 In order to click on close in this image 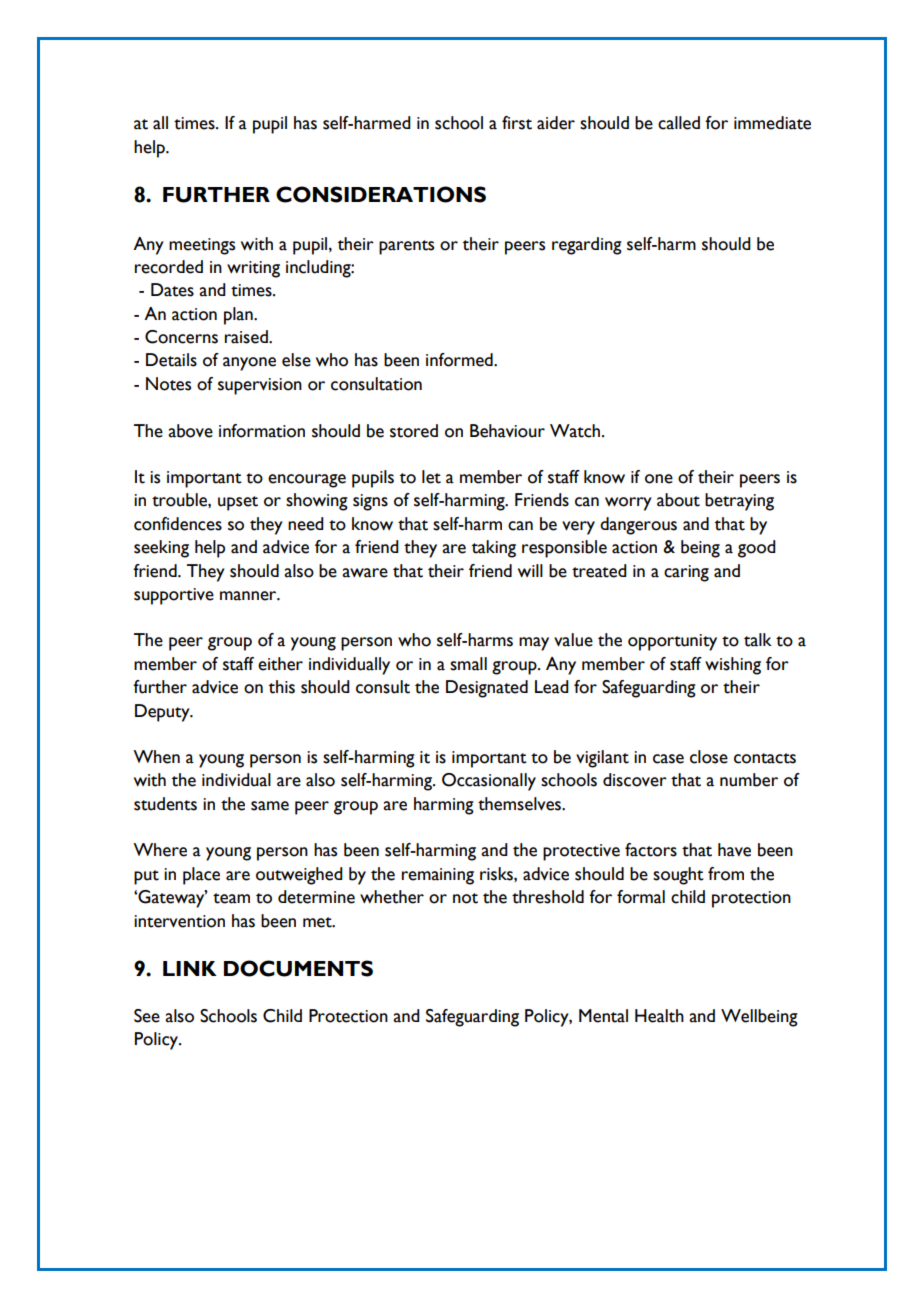, I will do `click(709, 757)`.
